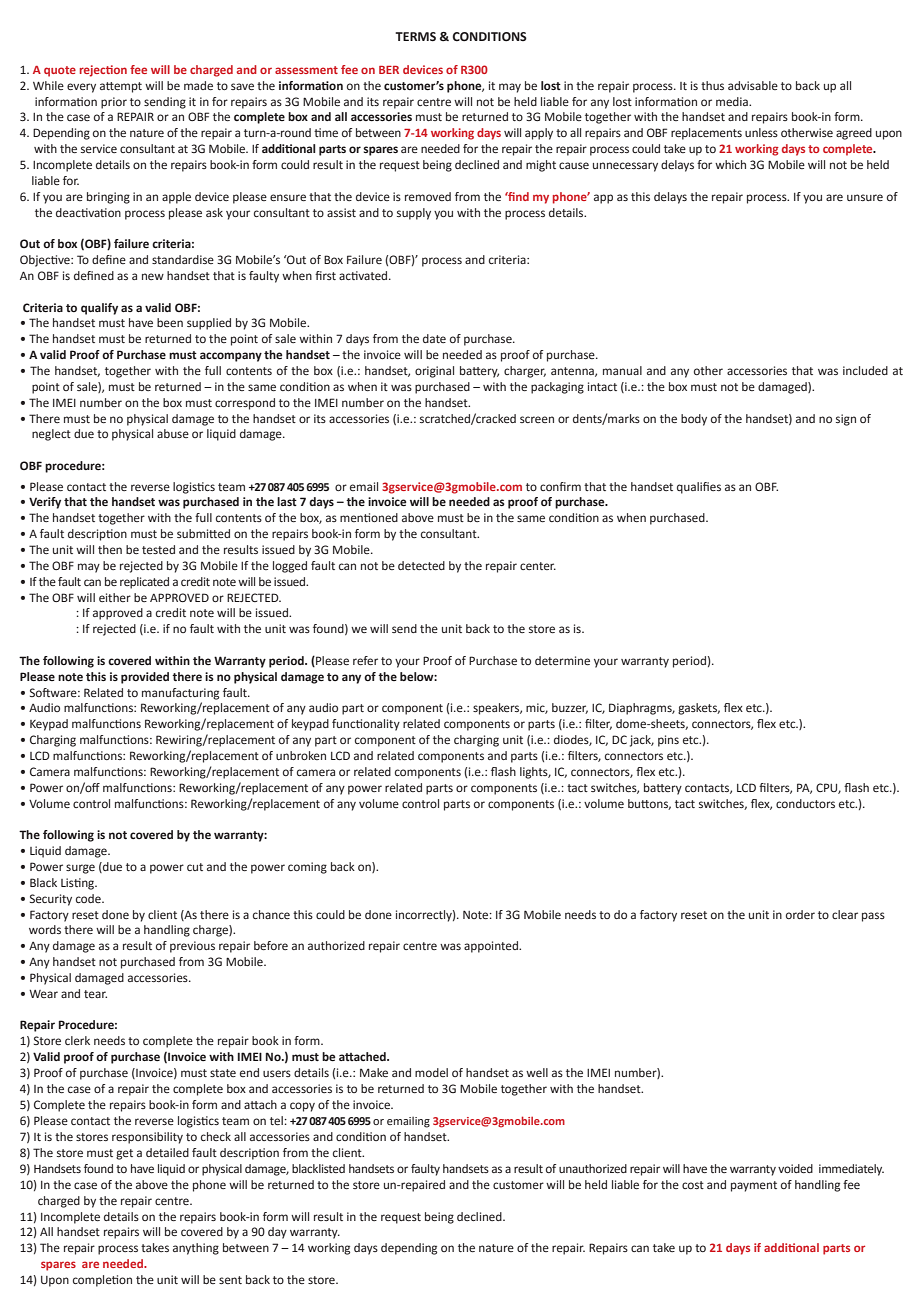 The height and width of the image is (1308, 924). I want to click on conductors, so click(805, 803).
